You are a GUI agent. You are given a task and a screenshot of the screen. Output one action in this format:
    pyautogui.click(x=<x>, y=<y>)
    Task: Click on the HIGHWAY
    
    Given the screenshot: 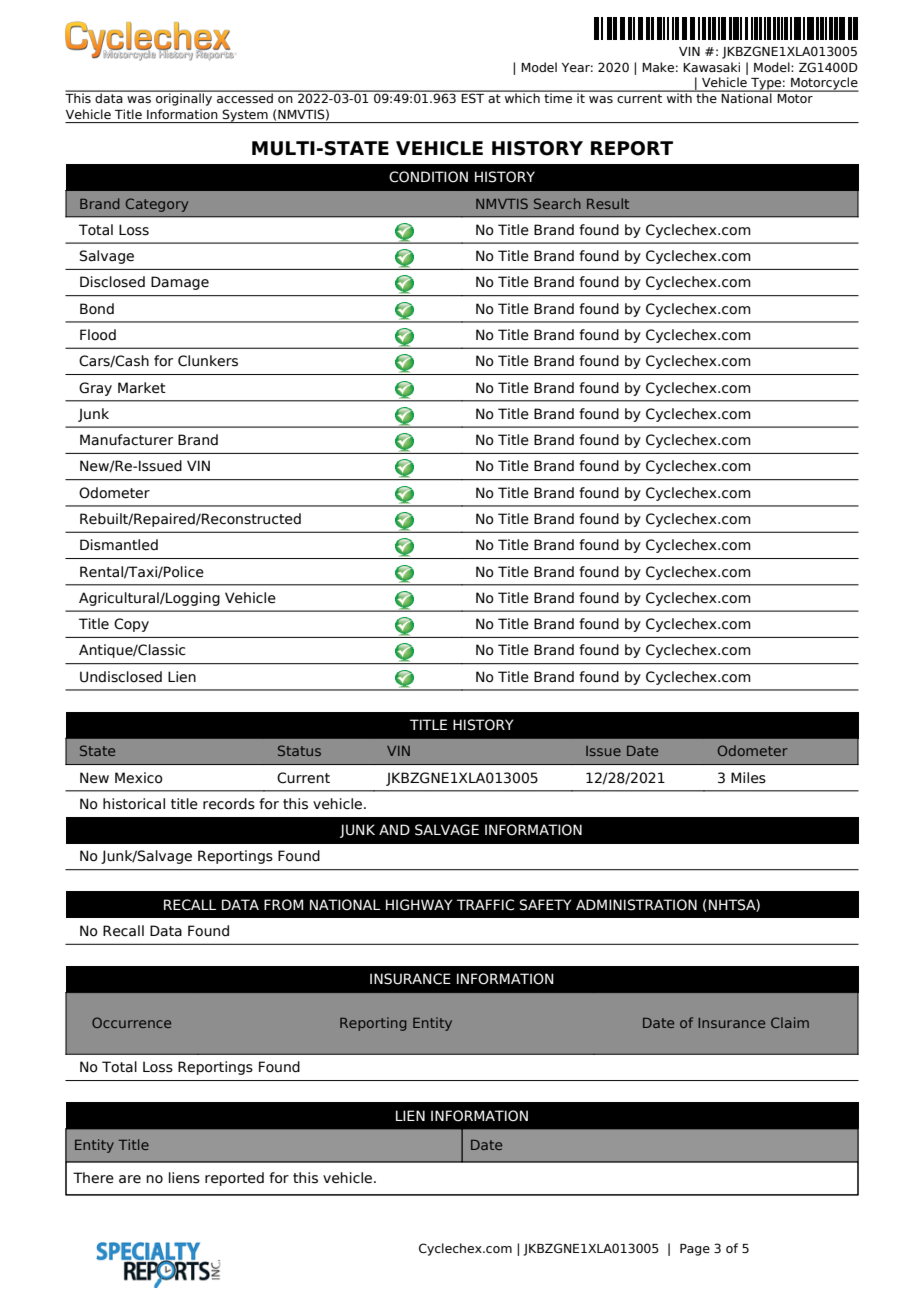 What is the action you would take?
    pyautogui.click(x=419, y=905)
